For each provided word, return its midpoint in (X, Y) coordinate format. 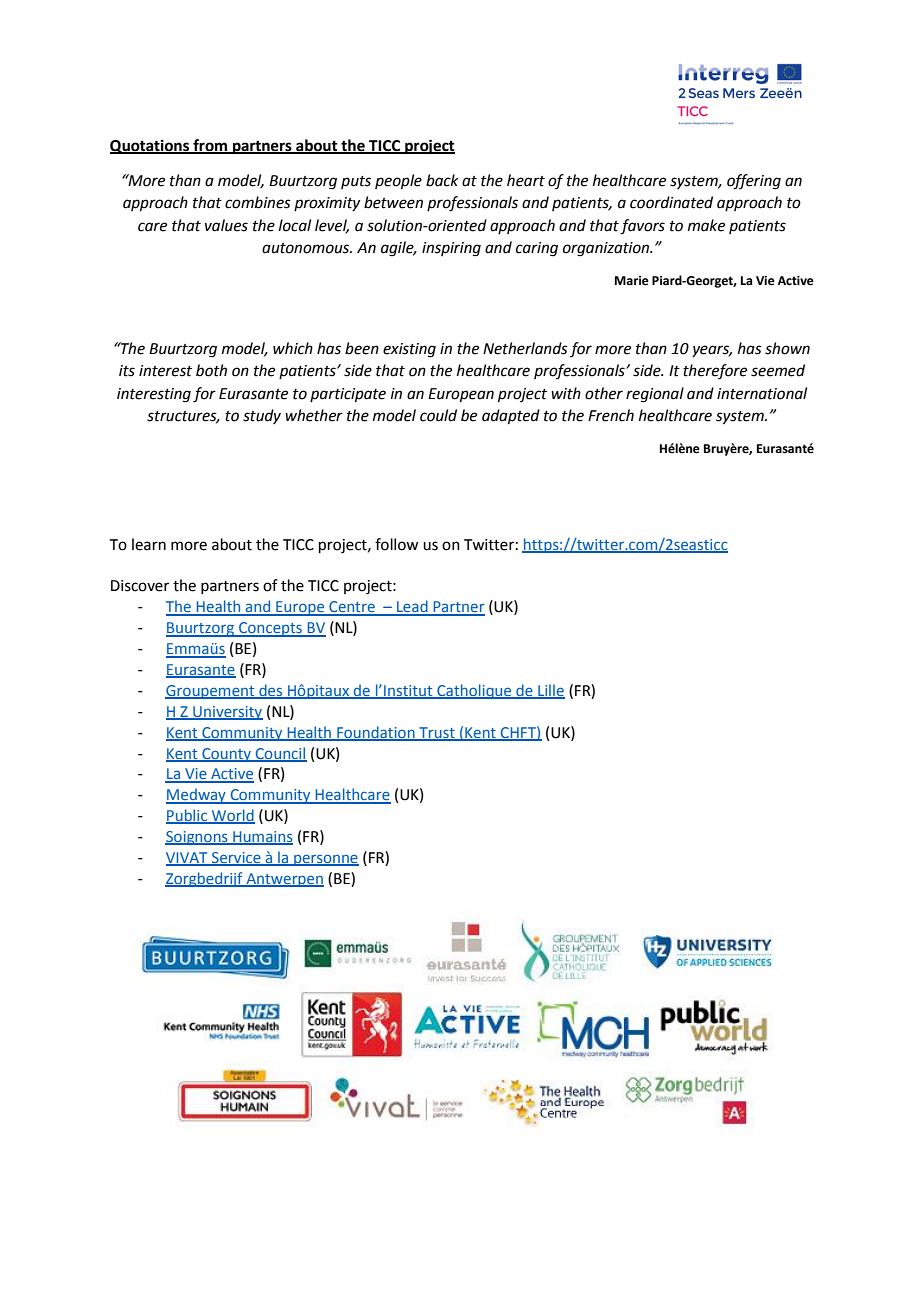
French (611, 415)
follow (396, 544)
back (442, 180)
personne (325, 860)
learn (149, 544)
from (210, 146)
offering (754, 182)
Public (188, 816)
